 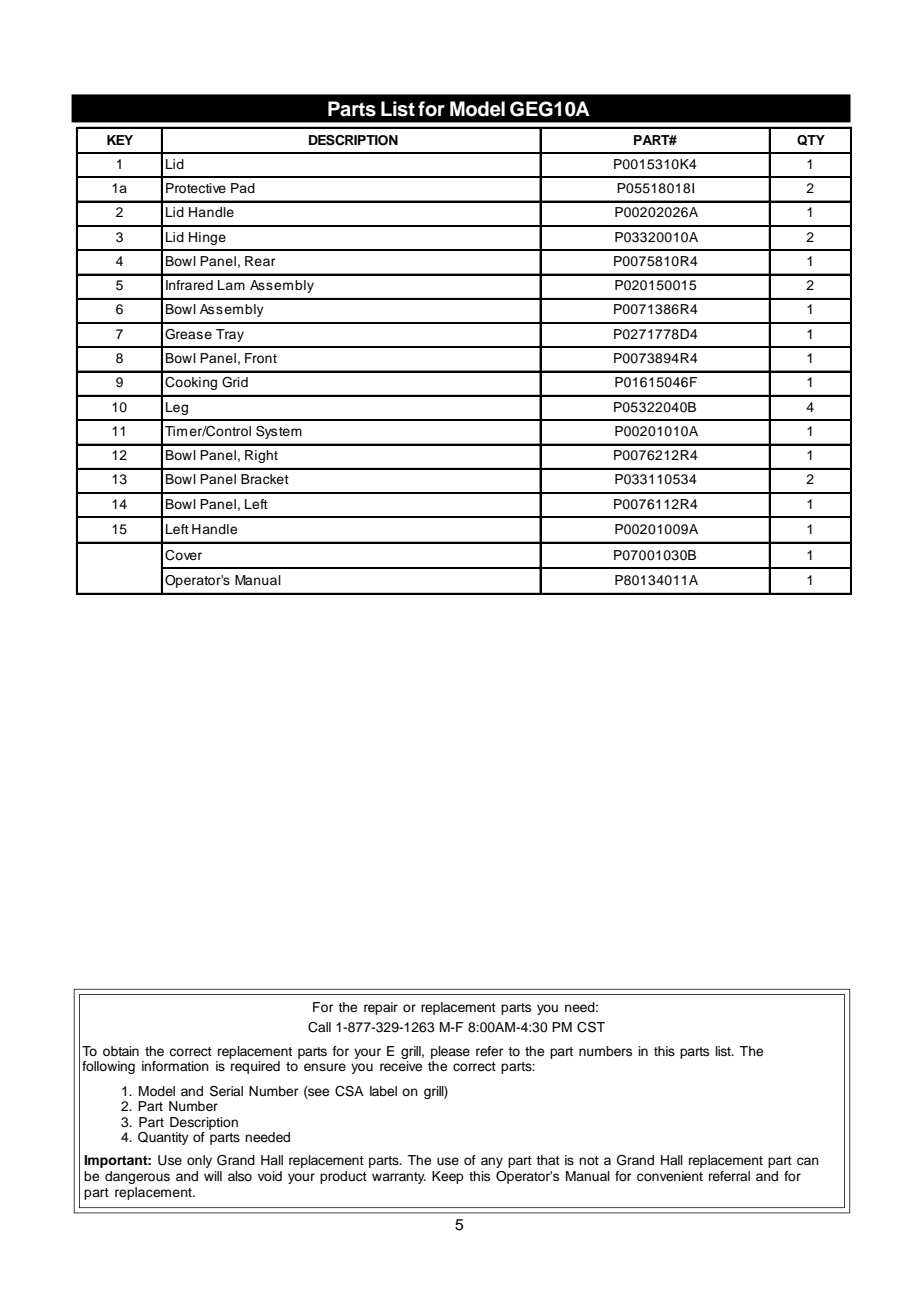 What do you see at coordinates (199, 1161) in the screenshot?
I see `only` at bounding box center [199, 1161].
